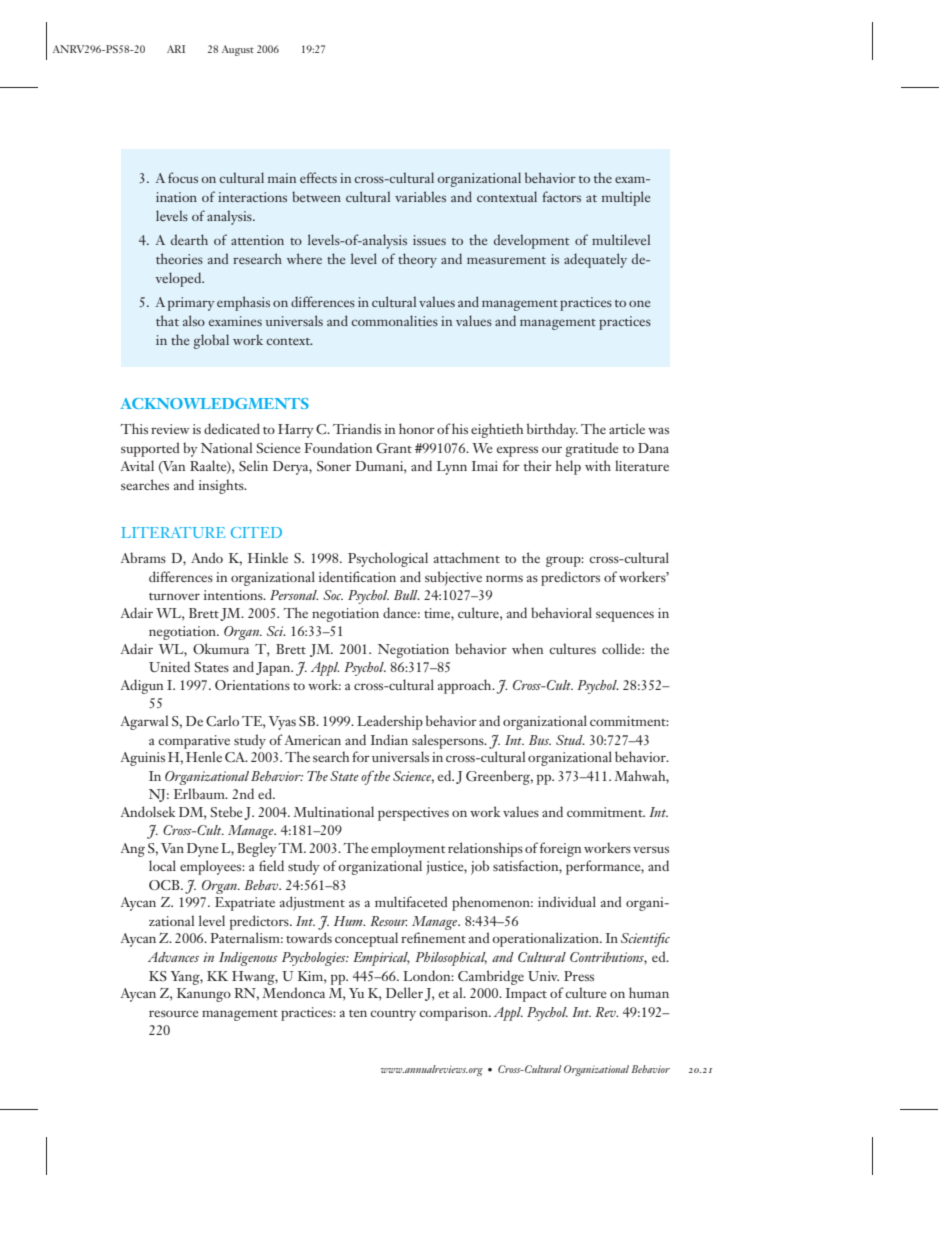  I want to click on Advances, so click(173, 957).
